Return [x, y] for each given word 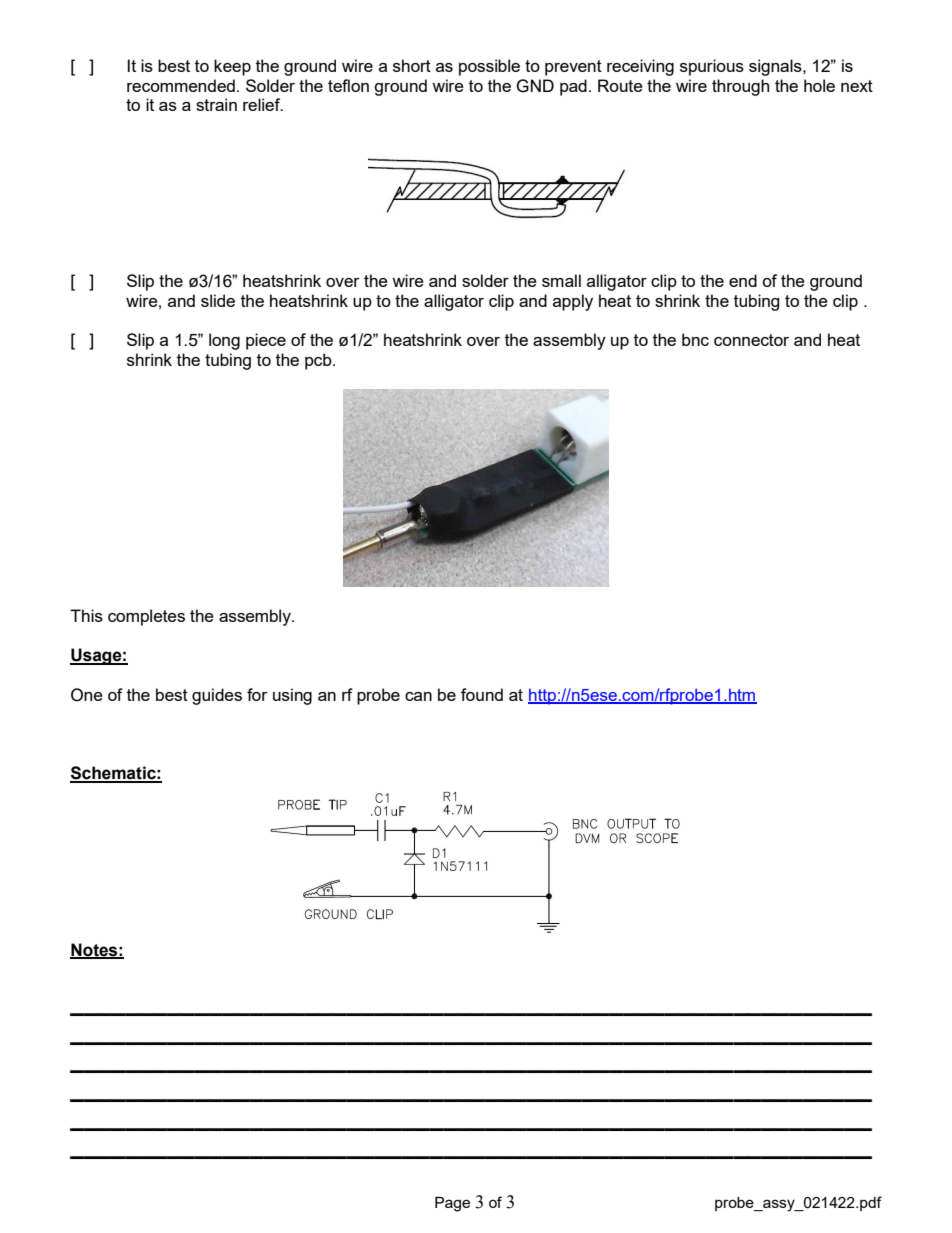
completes [146, 617]
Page [452, 1204]
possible [489, 67]
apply [573, 302]
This [86, 615]
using [292, 696]
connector [751, 340]
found [482, 694]
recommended [181, 85]
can [418, 696]
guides [217, 696]
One [87, 695]
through [740, 87]
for [257, 694]
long [224, 341]
